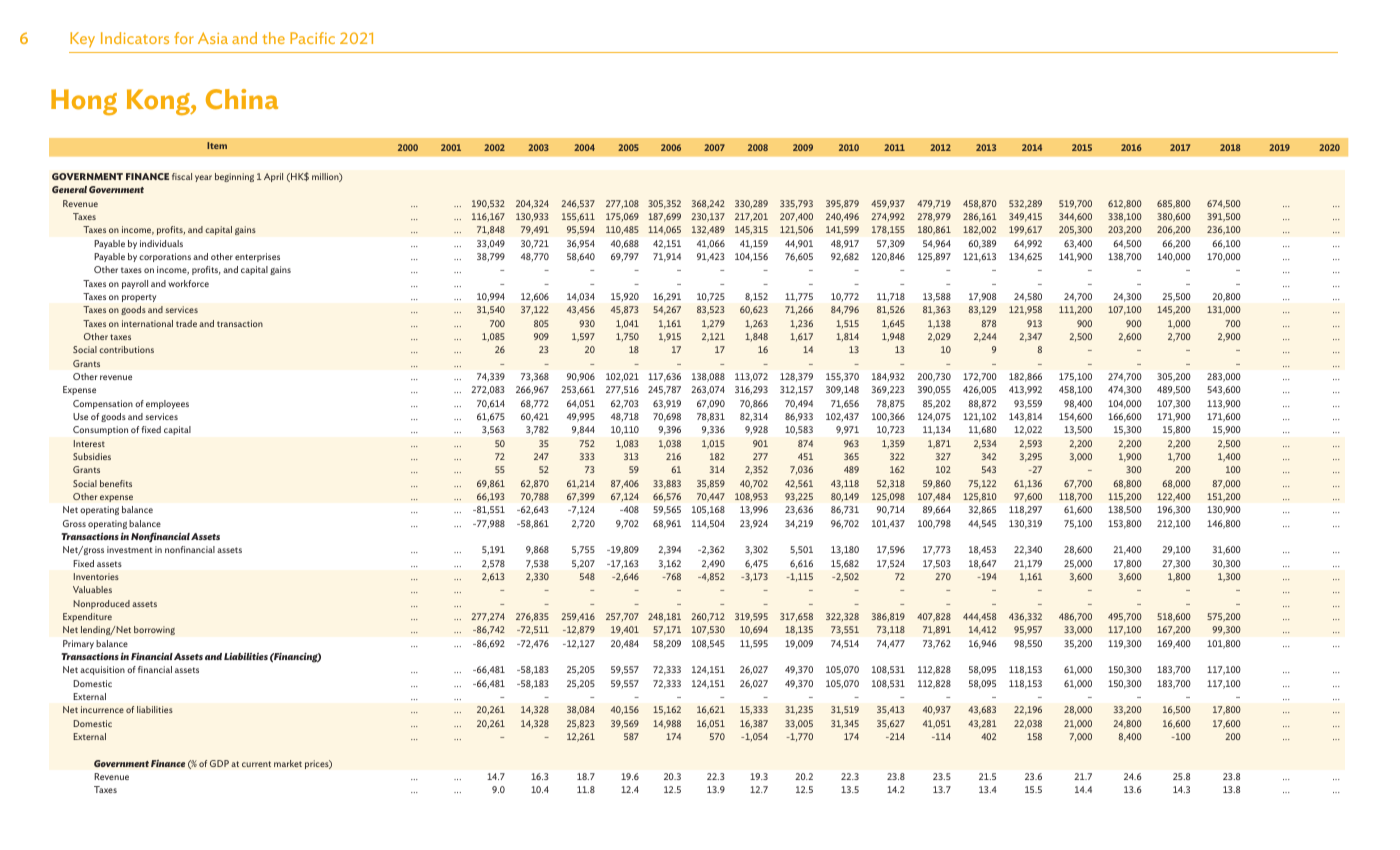  Describe the element at coordinates (213, 38) in the document. I see `Asia` at that location.
